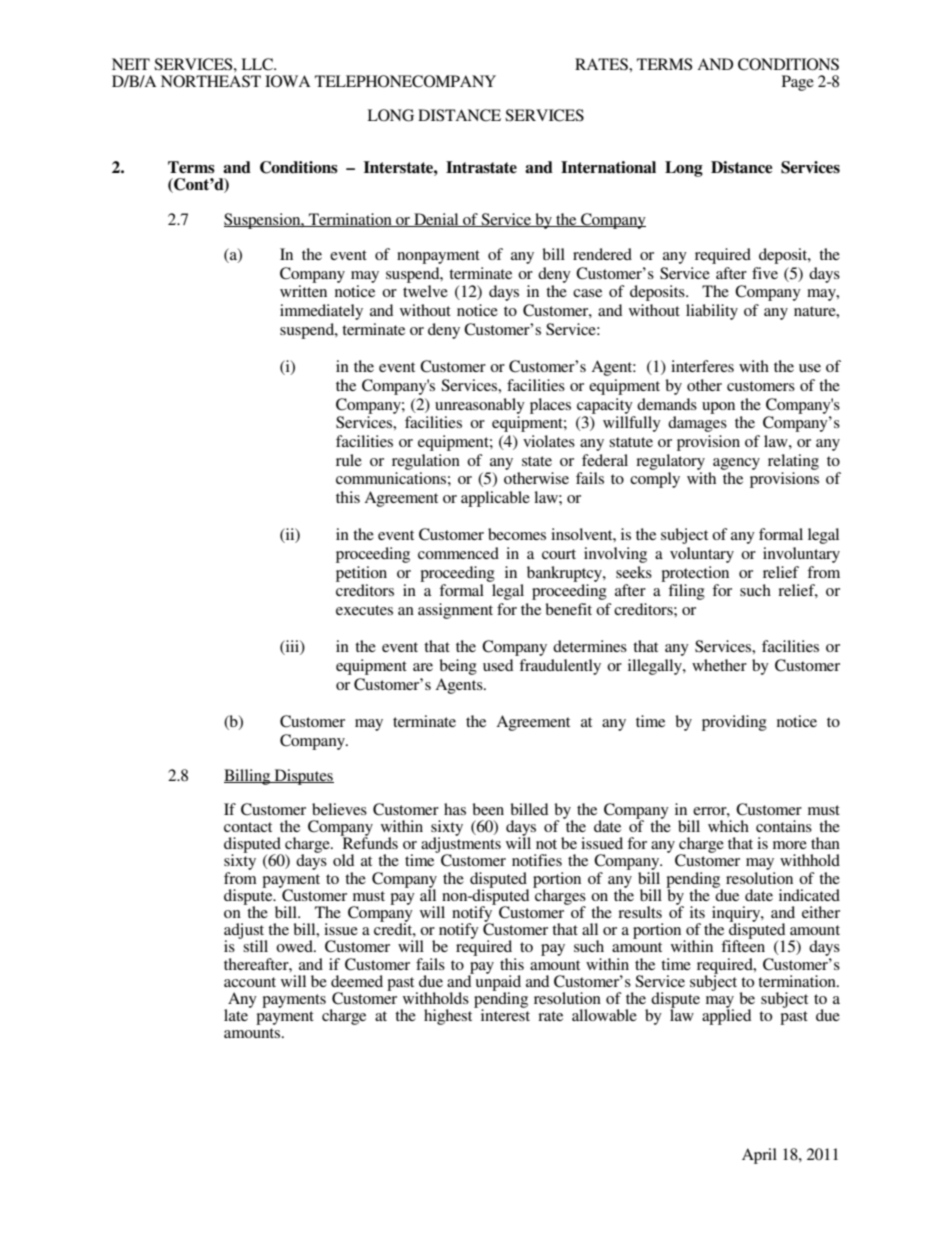 The width and height of the page is (952, 1233). What do you see at coordinates (798, 83) in the page?
I see `Page` at bounding box center [798, 83].
